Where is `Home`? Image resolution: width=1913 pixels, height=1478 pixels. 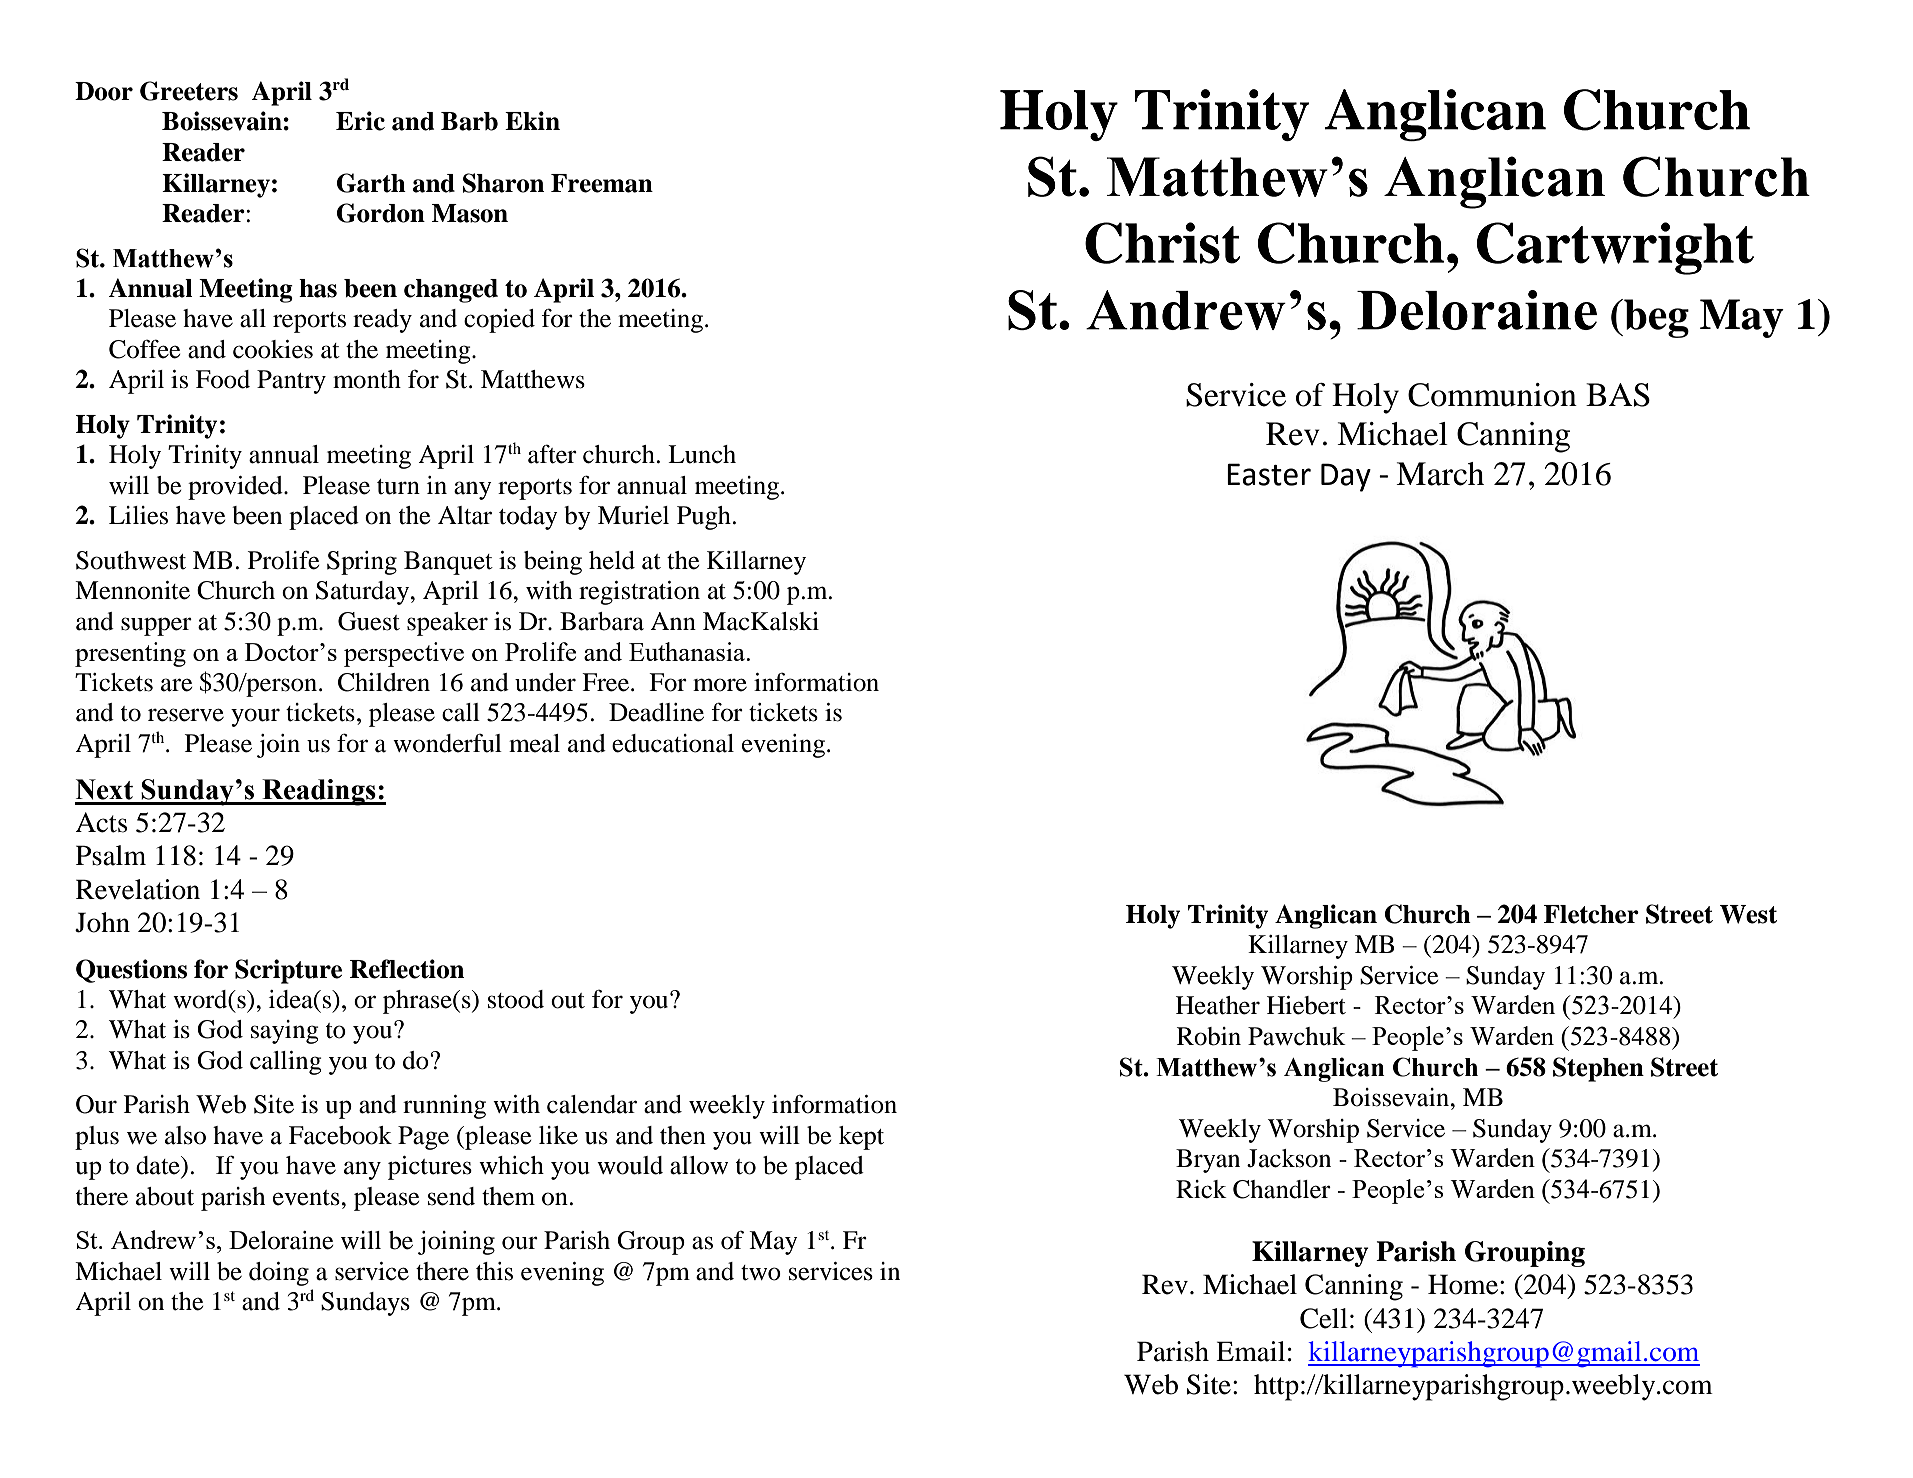 Home is located at coordinates (1463, 1284).
